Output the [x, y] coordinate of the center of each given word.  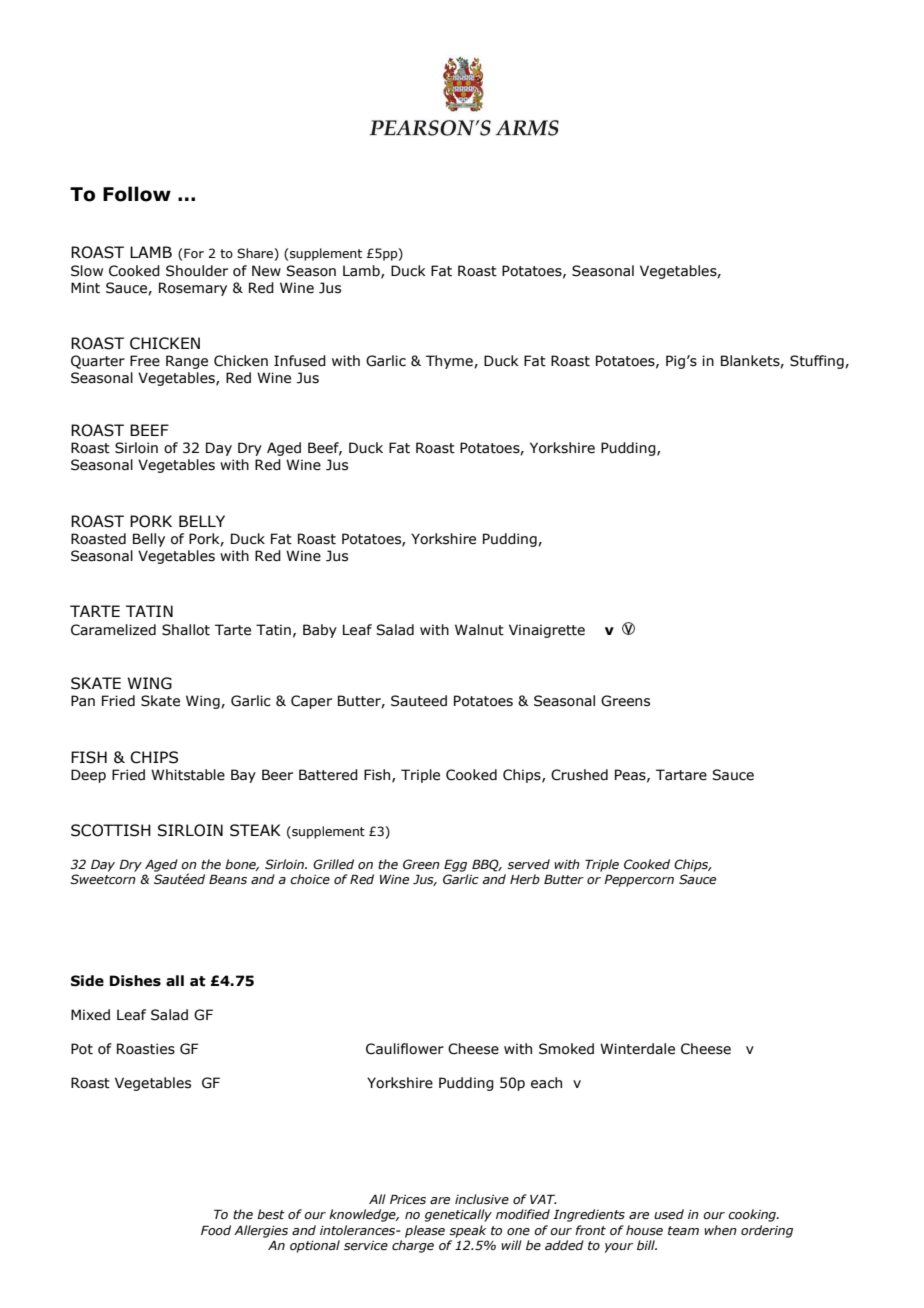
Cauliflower [405, 1049]
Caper [311, 702]
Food [216, 1230]
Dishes [135, 981]
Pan [83, 700]
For [194, 253]
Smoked [566, 1049]
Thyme [450, 362]
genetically [458, 1215]
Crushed [579, 775]
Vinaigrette [547, 631]
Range [187, 362]
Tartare [681, 775]
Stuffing [818, 362]
